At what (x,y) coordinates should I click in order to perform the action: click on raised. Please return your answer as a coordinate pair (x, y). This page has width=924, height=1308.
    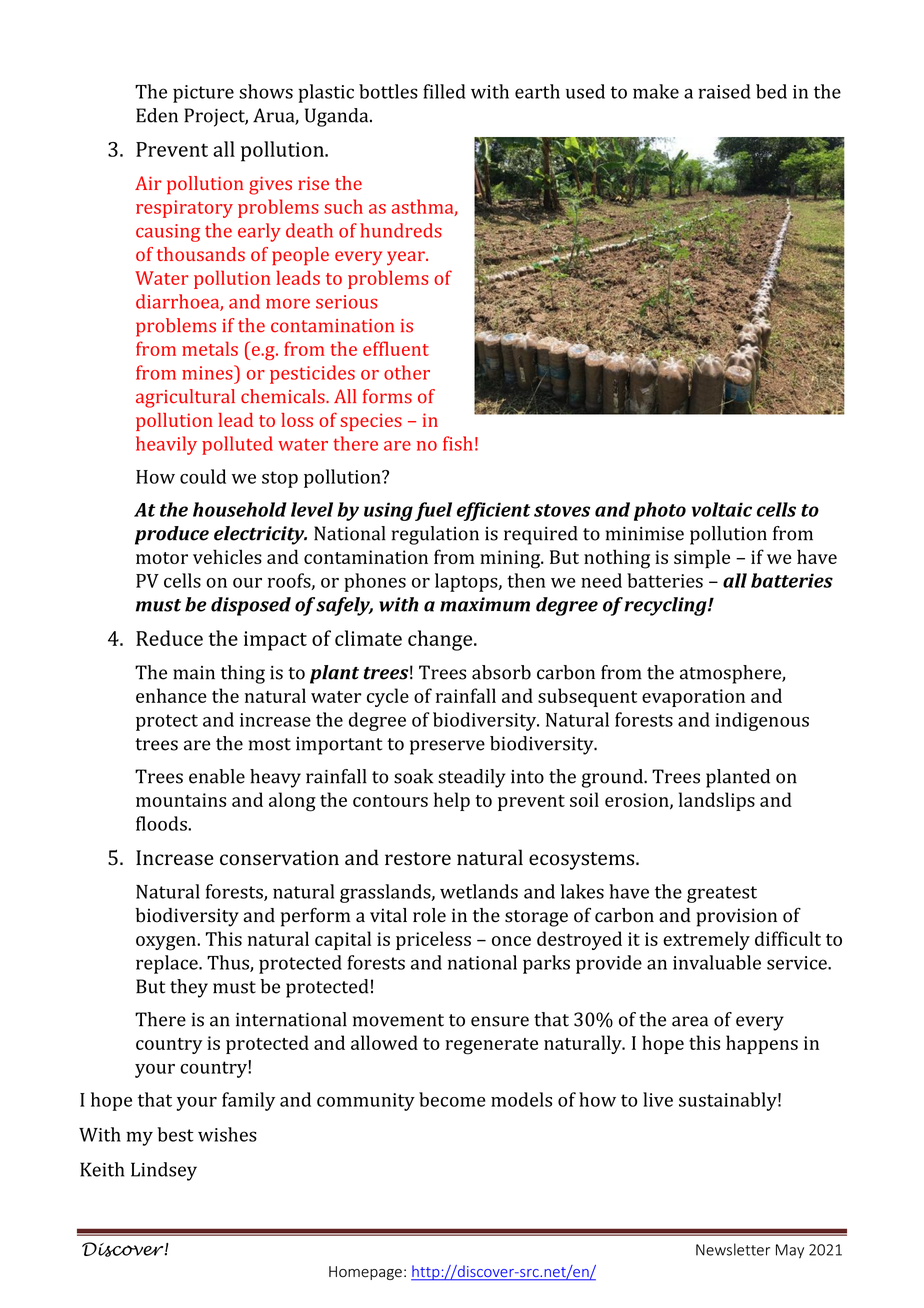
    Looking at the image, I should click on (724, 91).
